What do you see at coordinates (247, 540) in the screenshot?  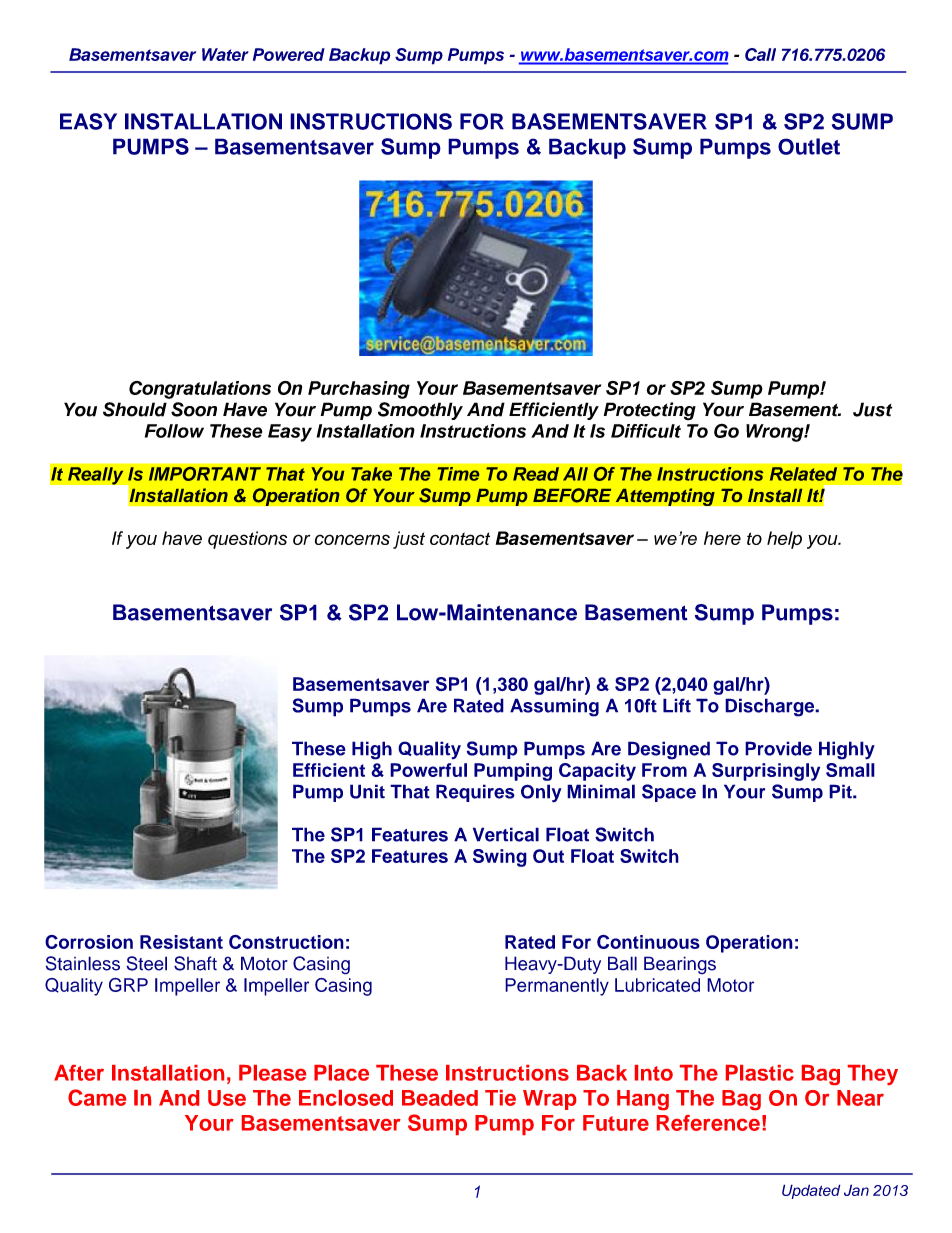 I see `questions` at bounding box center [247, 540].
